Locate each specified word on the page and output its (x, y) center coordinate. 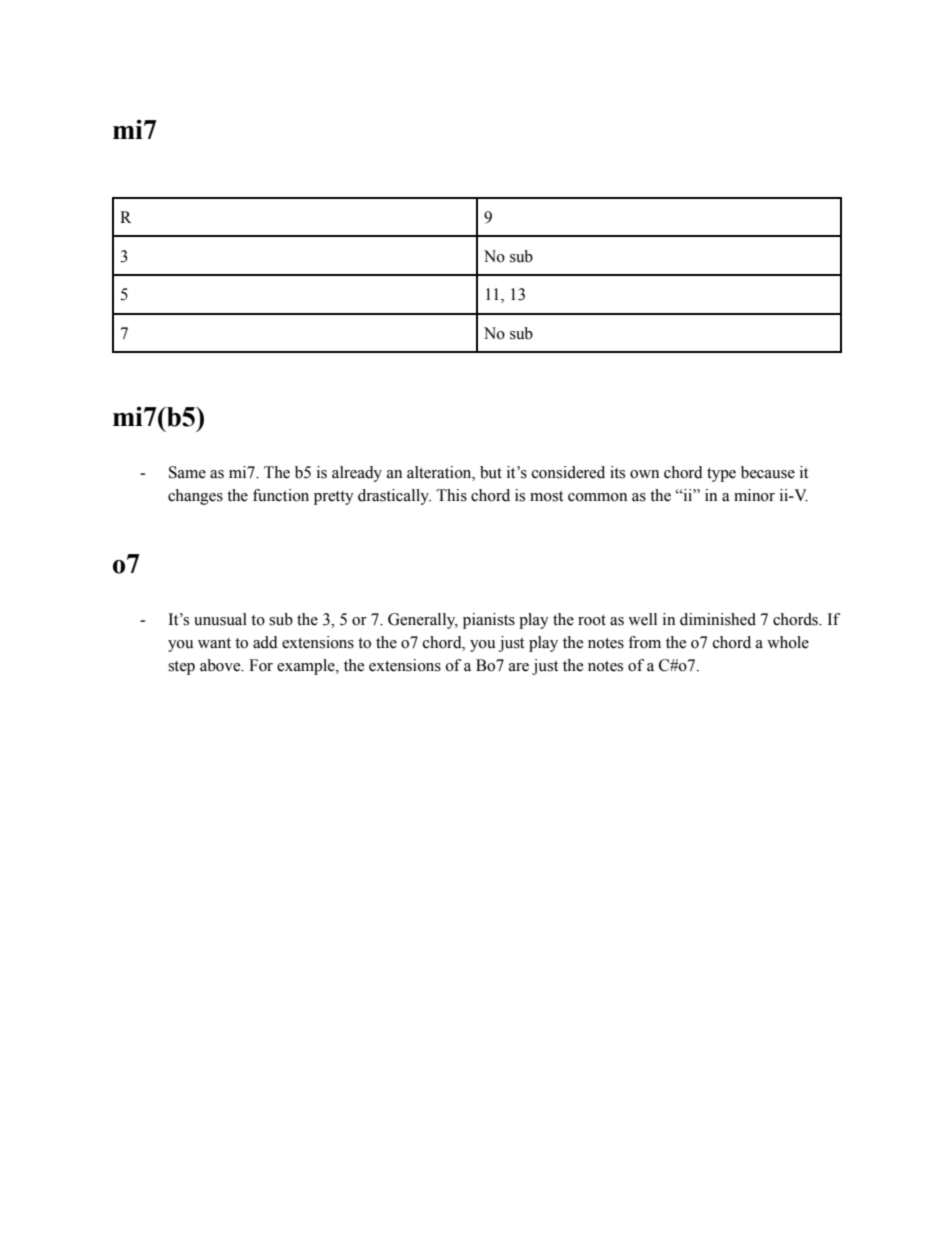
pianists (489, 621)
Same (187, 472)
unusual (220, 619)
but (491, 472)
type (721, 475)
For (261, 665)
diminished (718, 619)
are (519, 667)
